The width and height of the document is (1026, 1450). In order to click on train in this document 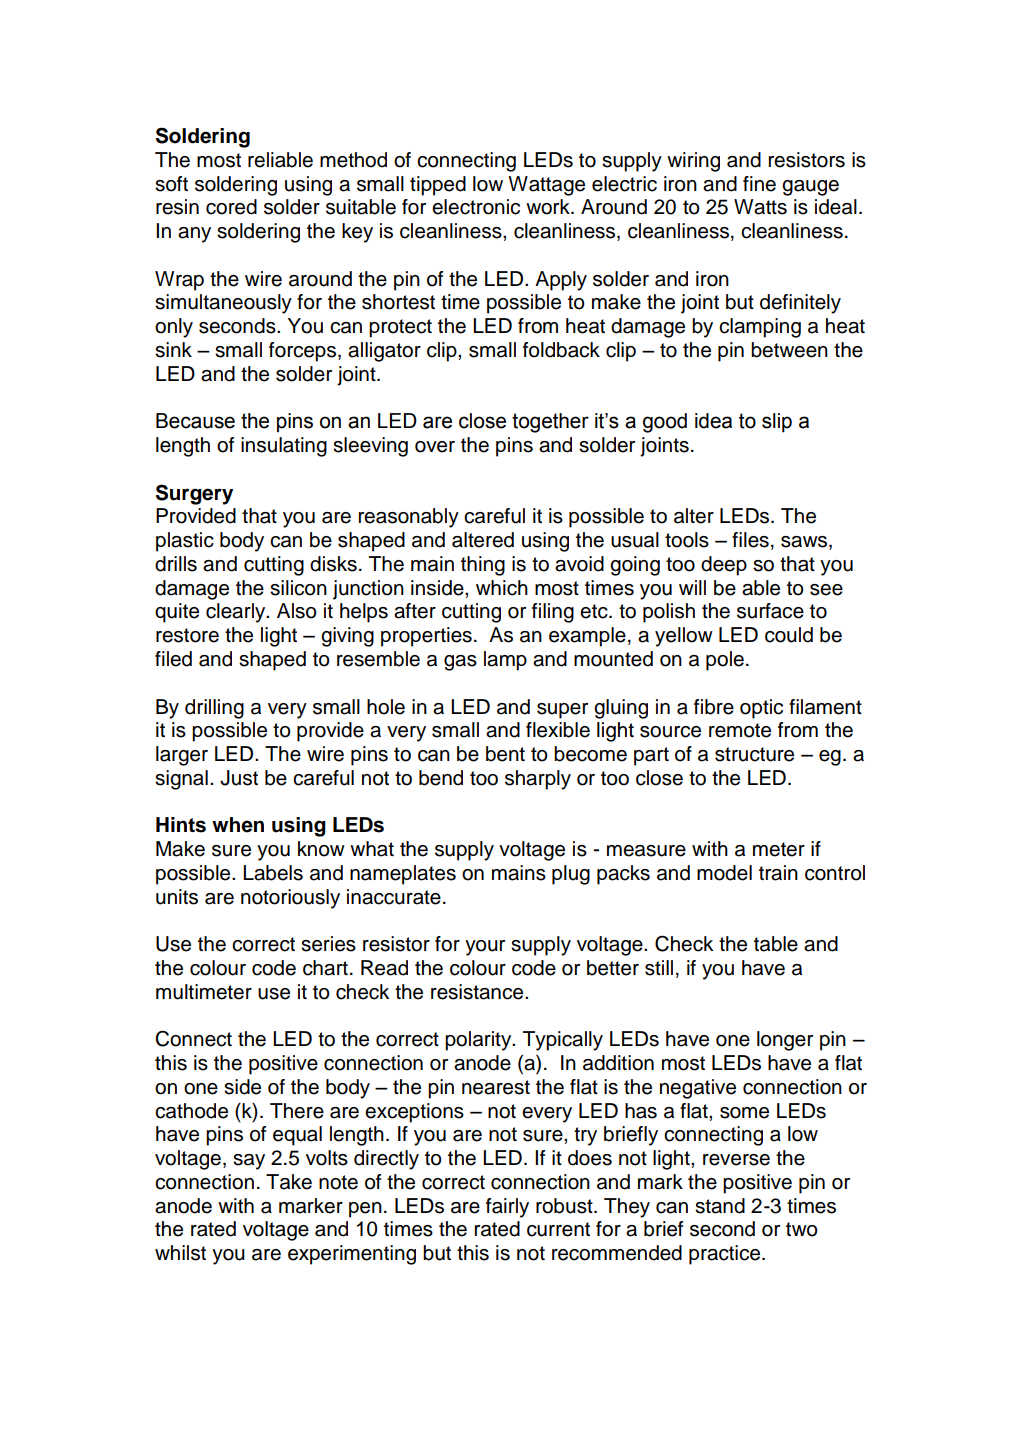, I will do `click(778, 873)`.
